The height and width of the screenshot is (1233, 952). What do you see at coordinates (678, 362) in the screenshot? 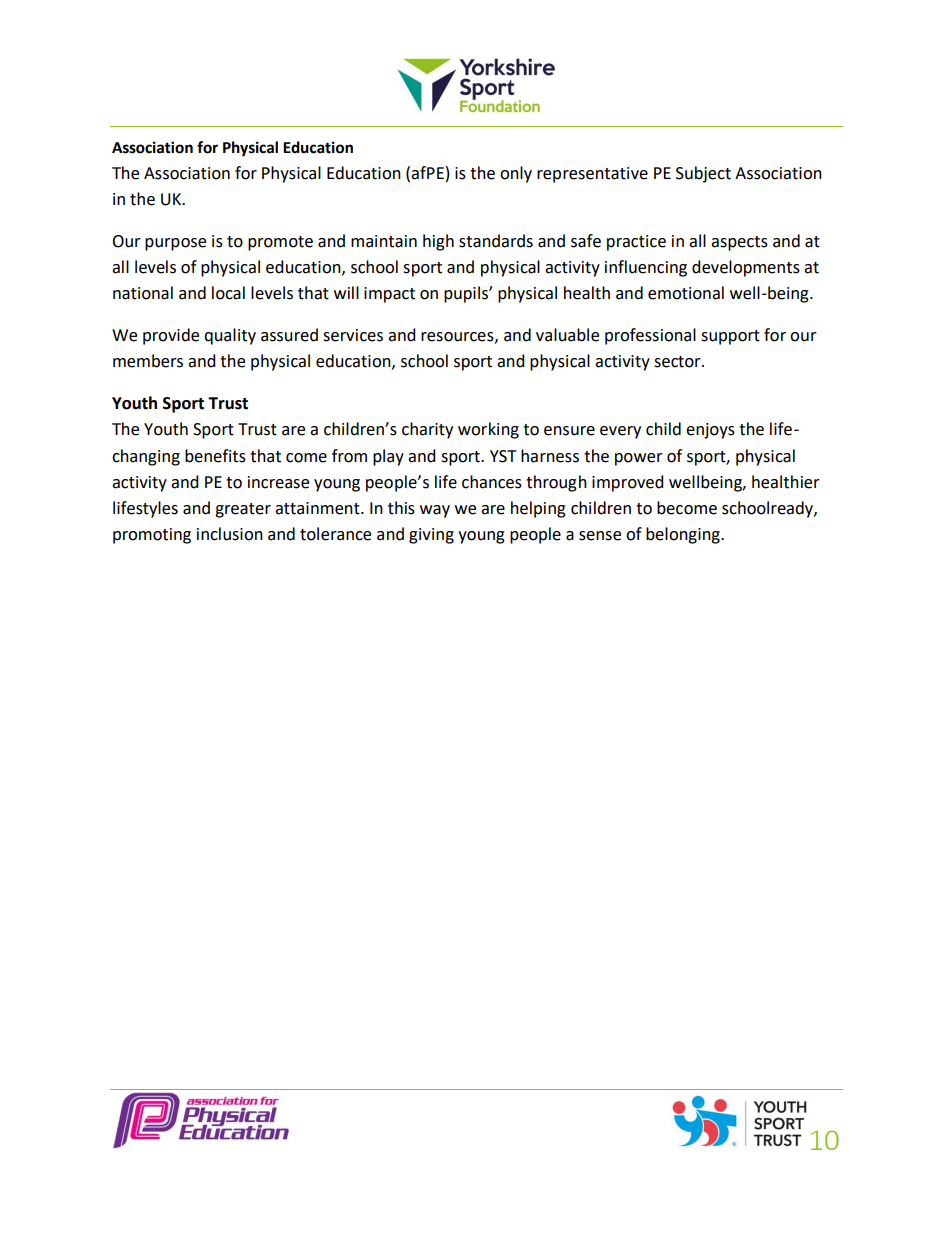
I see `sector` at bounding box center [678, 362].
